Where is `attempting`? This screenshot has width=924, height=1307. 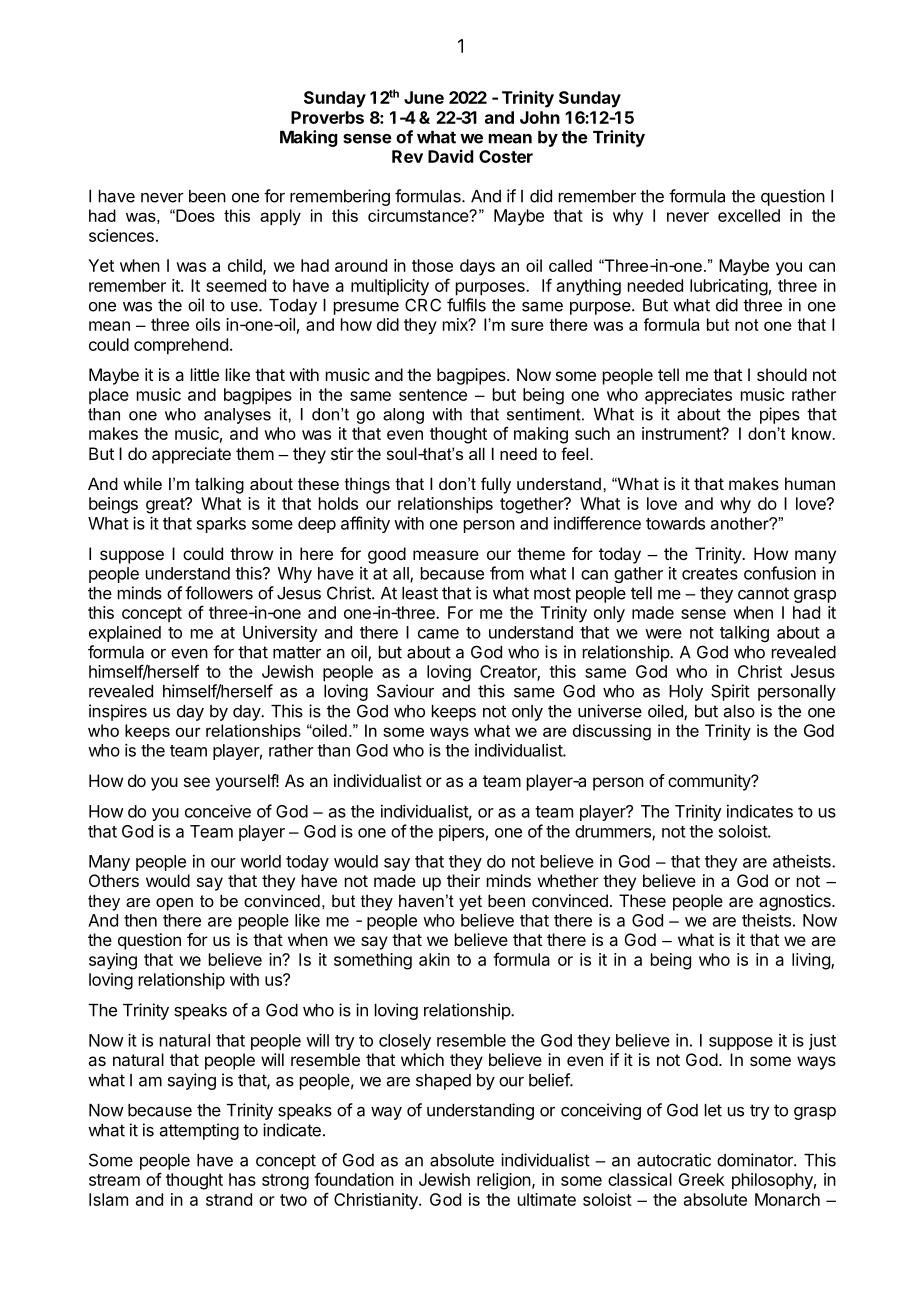 attempting is located at coordinates (199, 1131).
